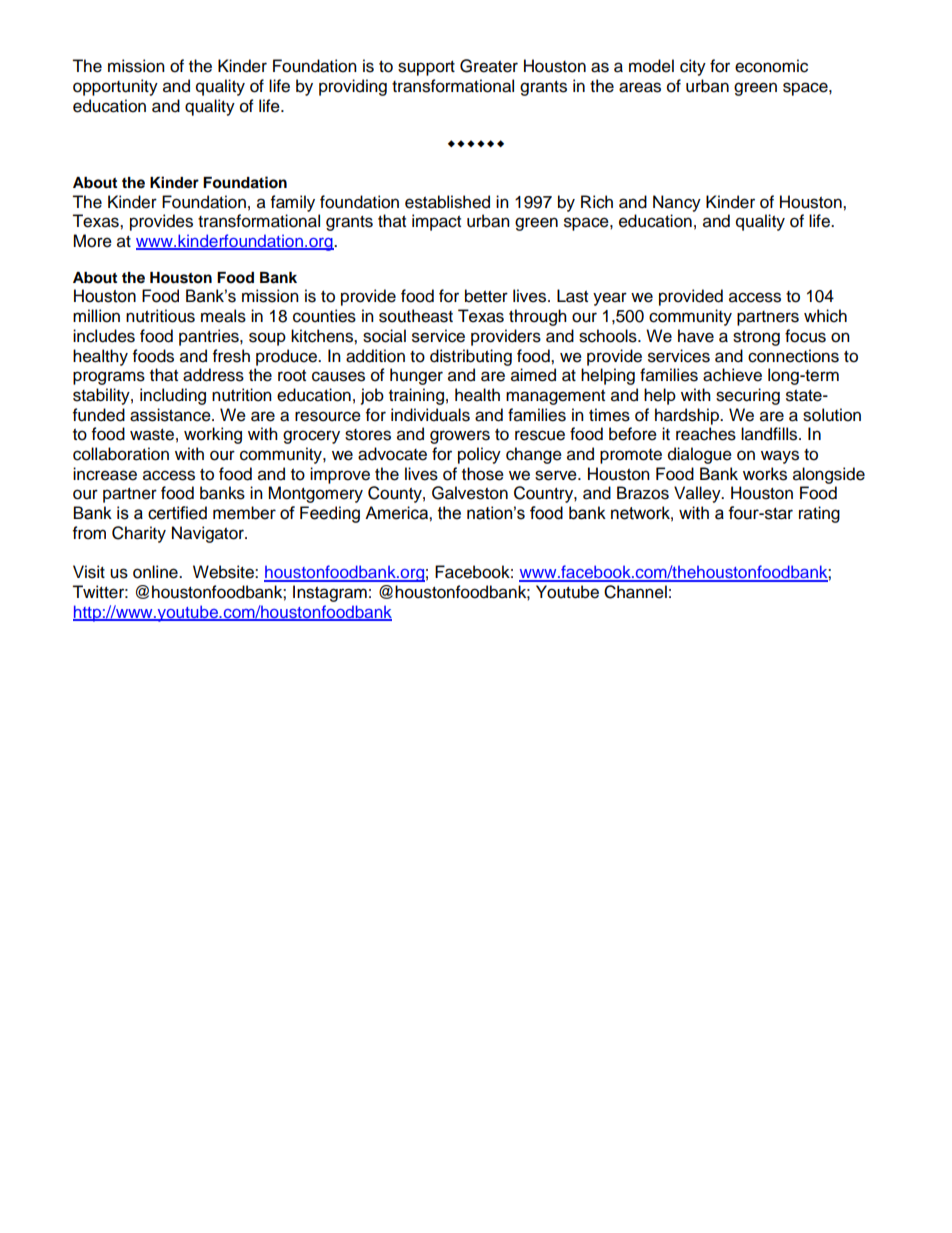  What do you see at coordinates (426, 68) in the image?
I see `support` at bounding box center [426, 68].
